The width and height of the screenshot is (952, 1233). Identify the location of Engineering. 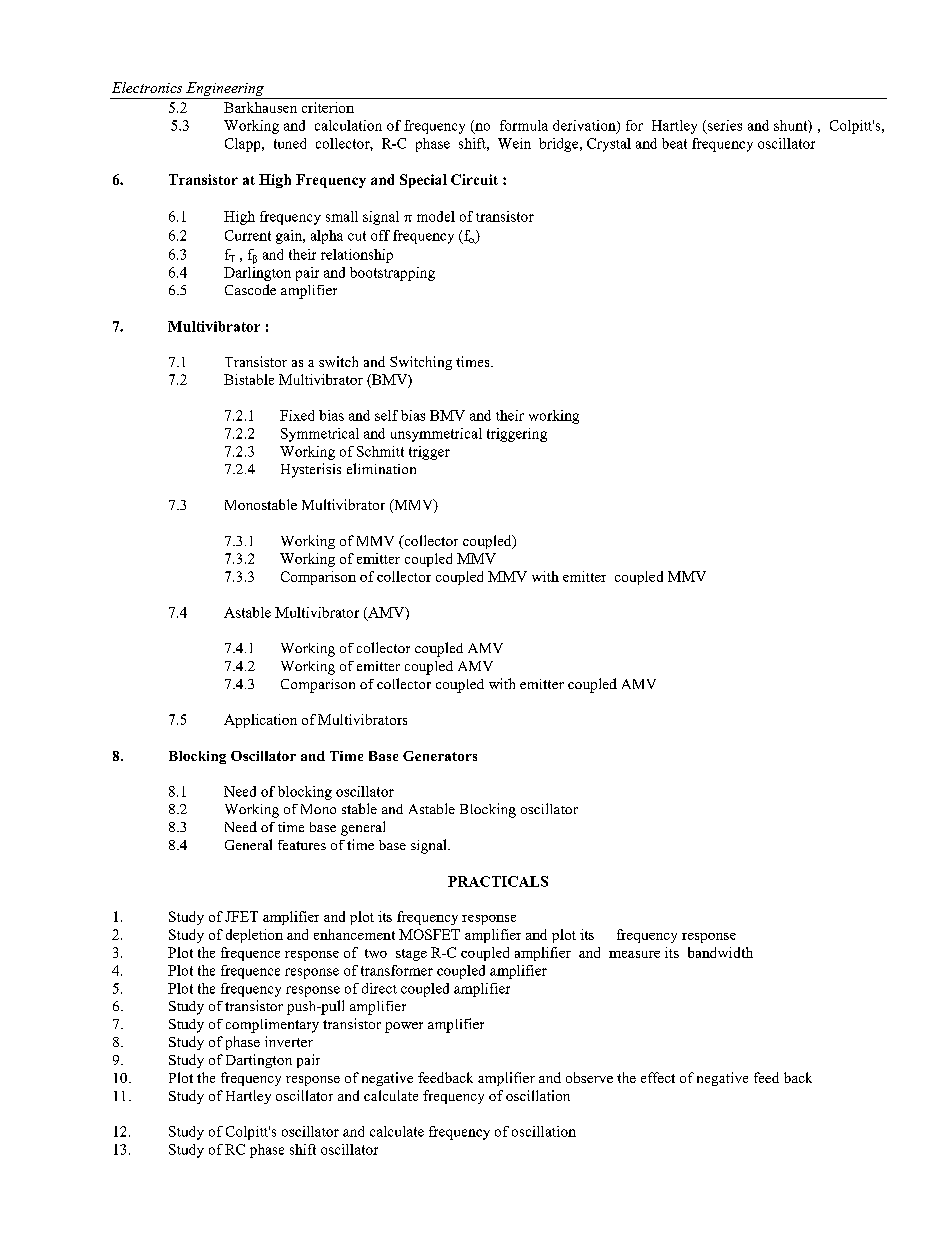
(225, 89).
